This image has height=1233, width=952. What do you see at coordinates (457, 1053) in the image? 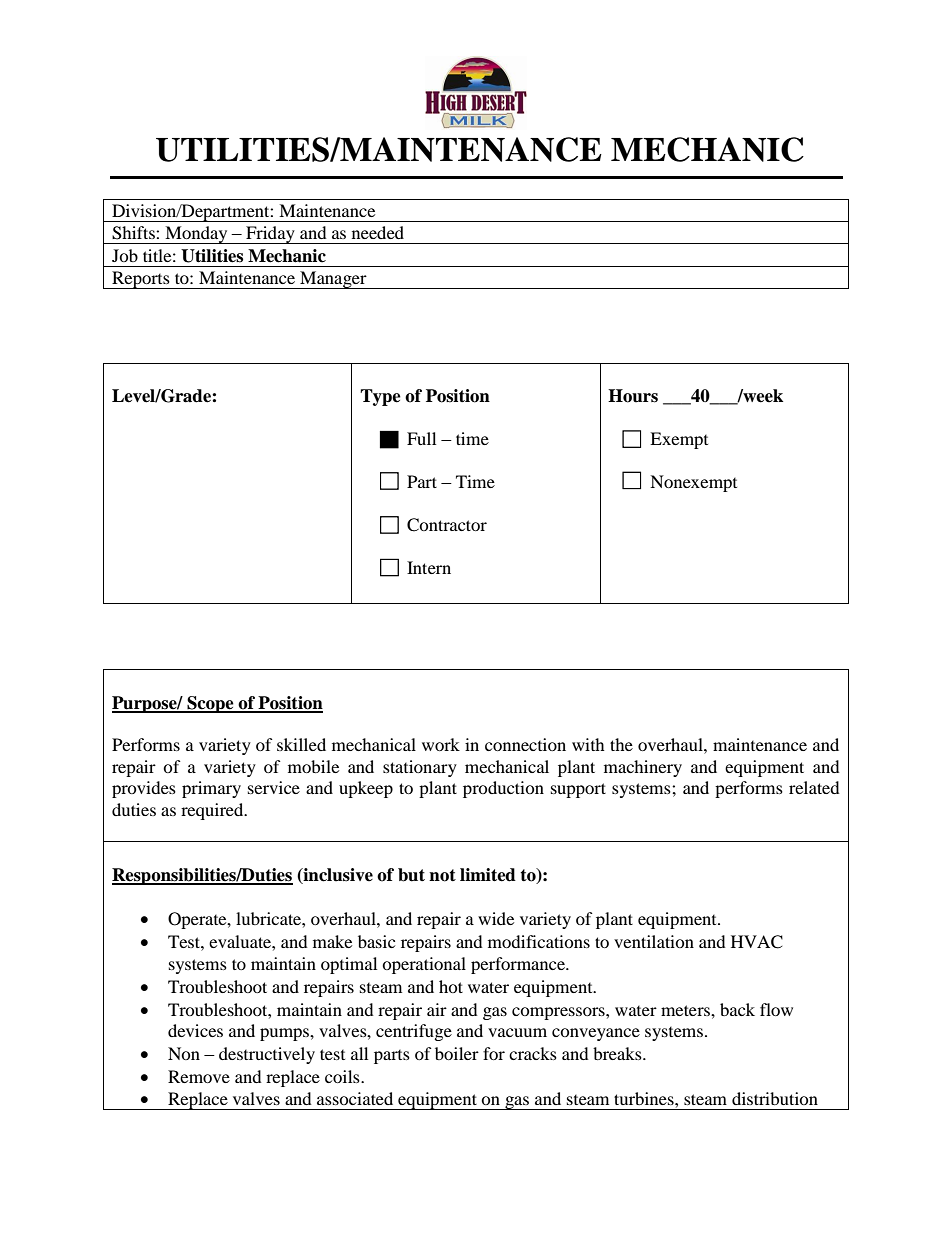
I see `boiler` at bounding box center [457, 1053].
